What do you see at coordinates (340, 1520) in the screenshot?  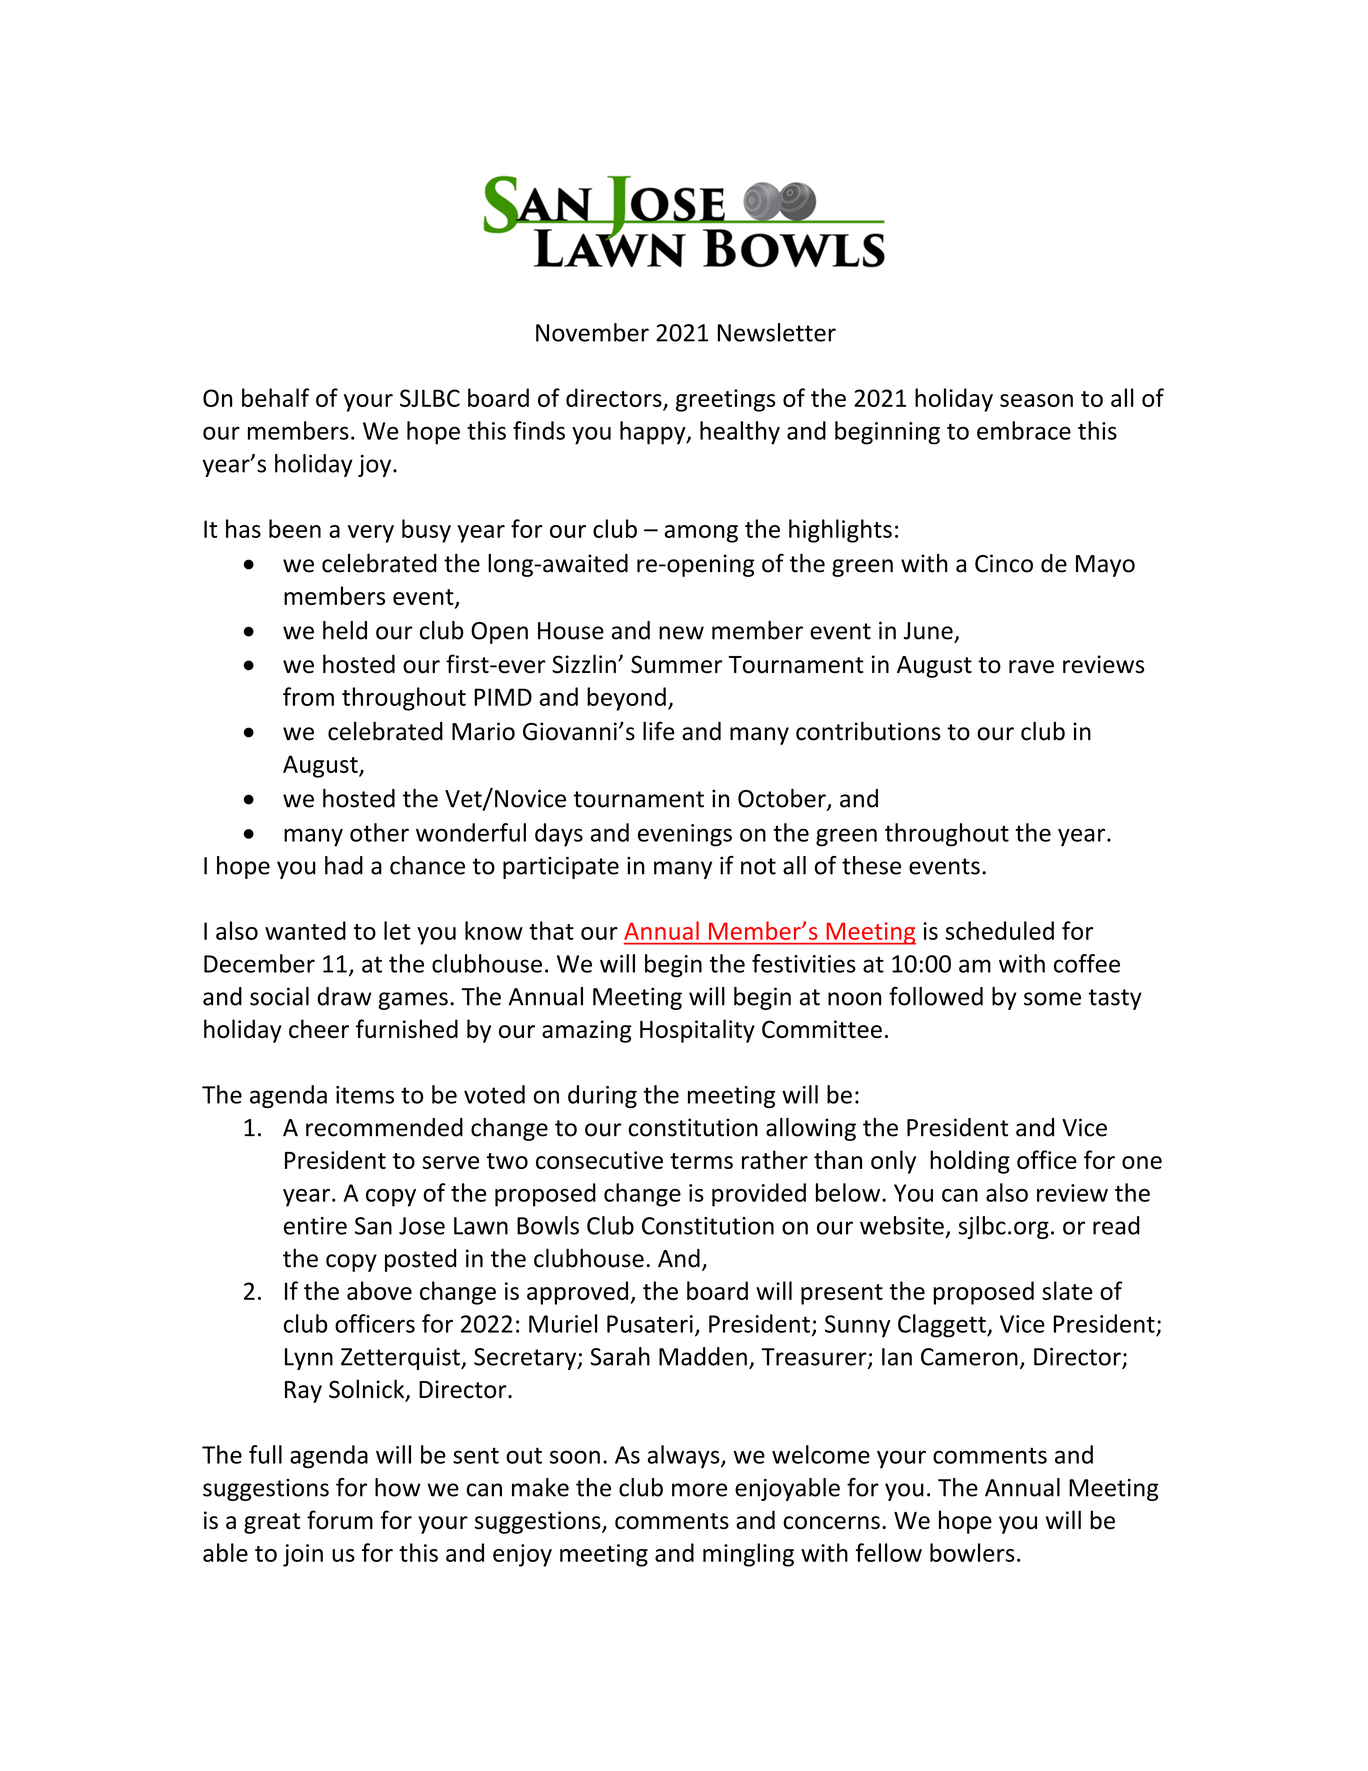 I see `forum` at bounding box center [340, 1520].
